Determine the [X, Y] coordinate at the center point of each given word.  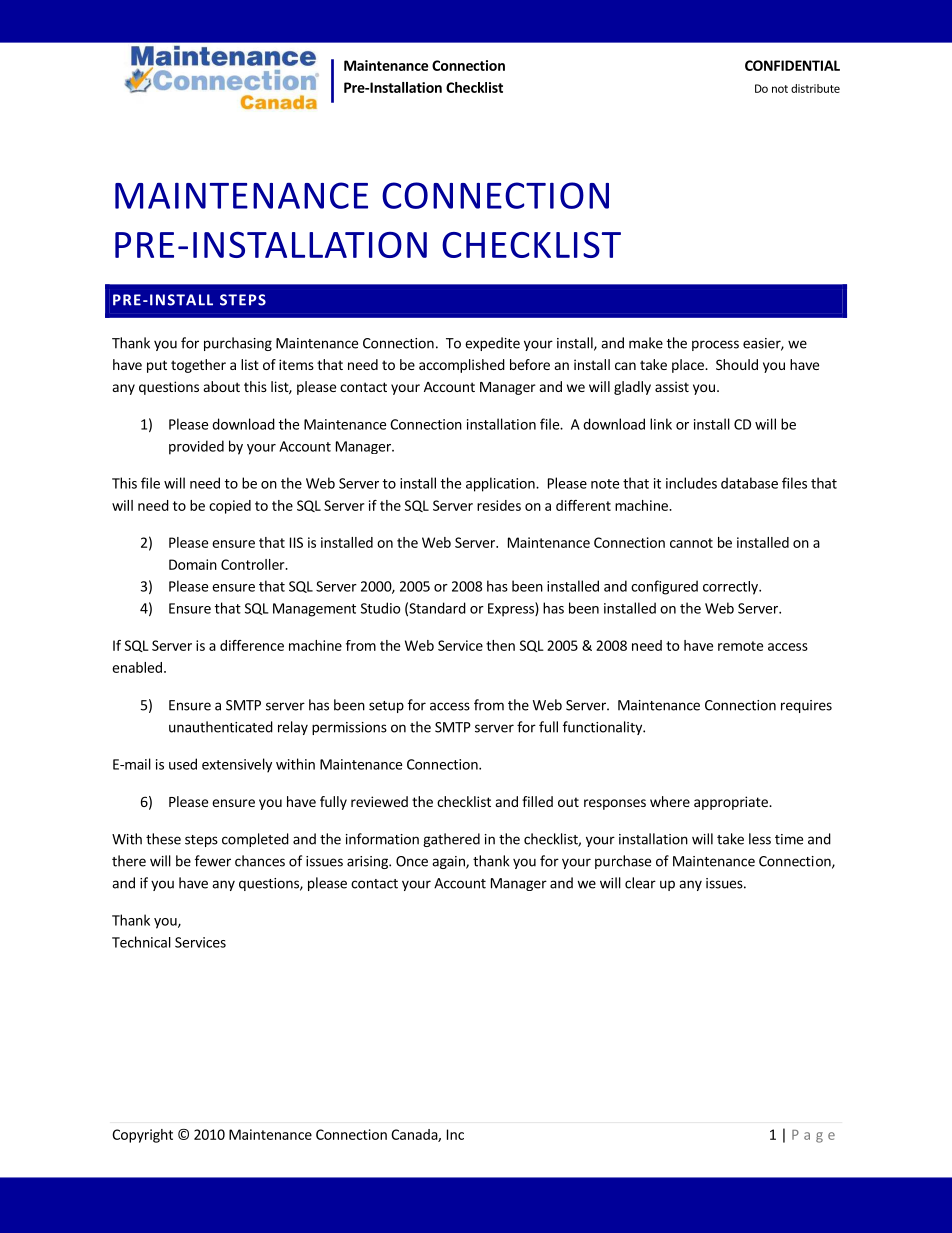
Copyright [142, 1136]
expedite [492, 344]
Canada [415, 1135]
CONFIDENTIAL [792, 65]
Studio [381, 608]
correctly [731, 588]
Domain [193, 564]
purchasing [238, 344]
